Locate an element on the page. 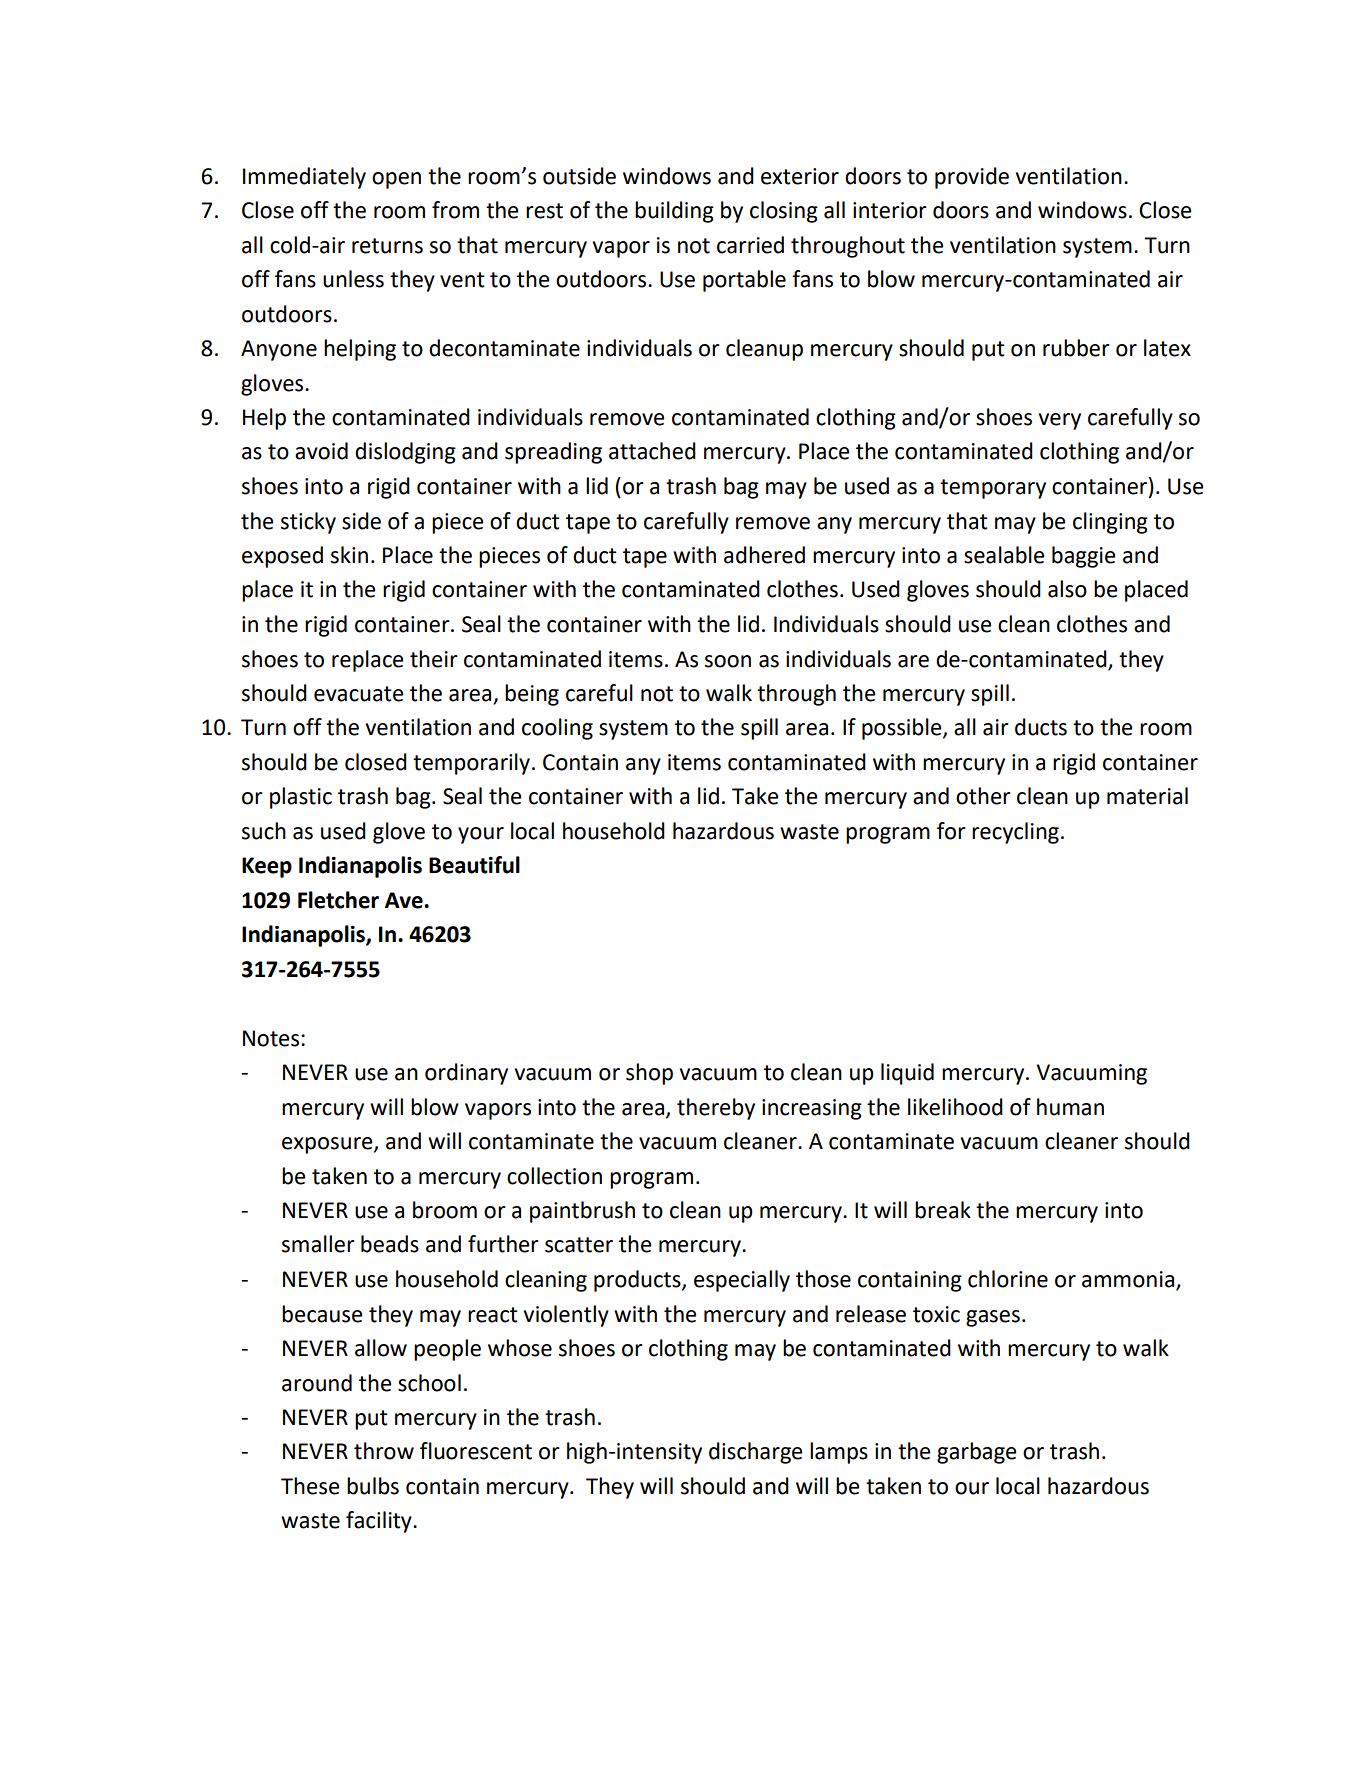 The height and width of the page is (1768, 1366). provide is located at coordinates (972, 178).
